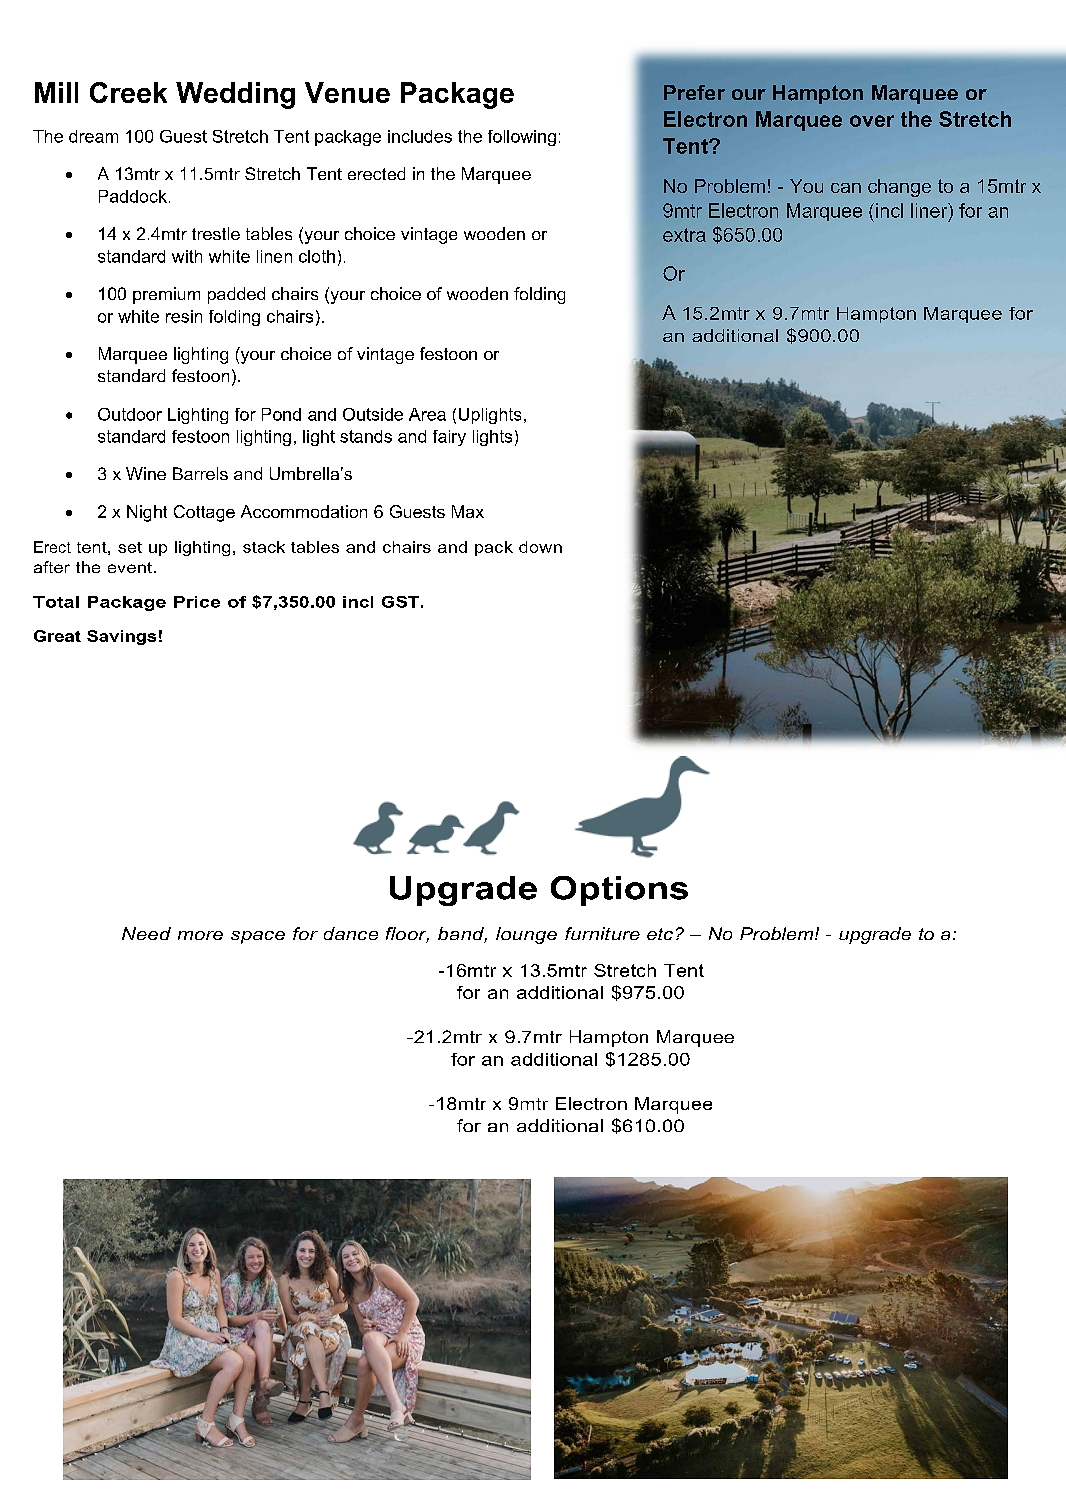  I want to click on following, so click(522, 138).
